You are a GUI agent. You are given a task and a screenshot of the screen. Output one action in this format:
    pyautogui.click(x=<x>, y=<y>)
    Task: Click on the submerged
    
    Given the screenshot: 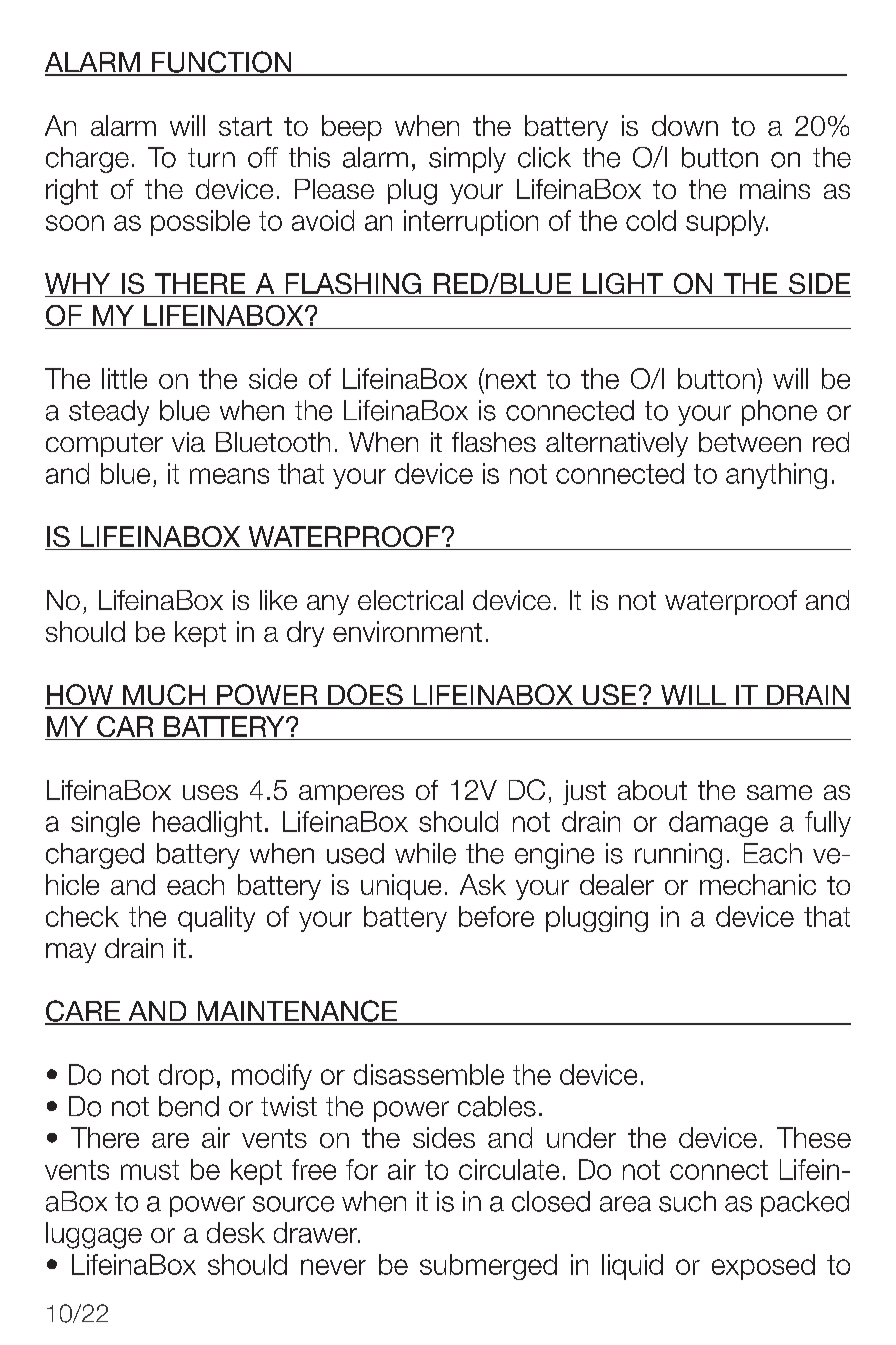 What is the action you would take?
    pyautogui.click(x=488, y=1267)
